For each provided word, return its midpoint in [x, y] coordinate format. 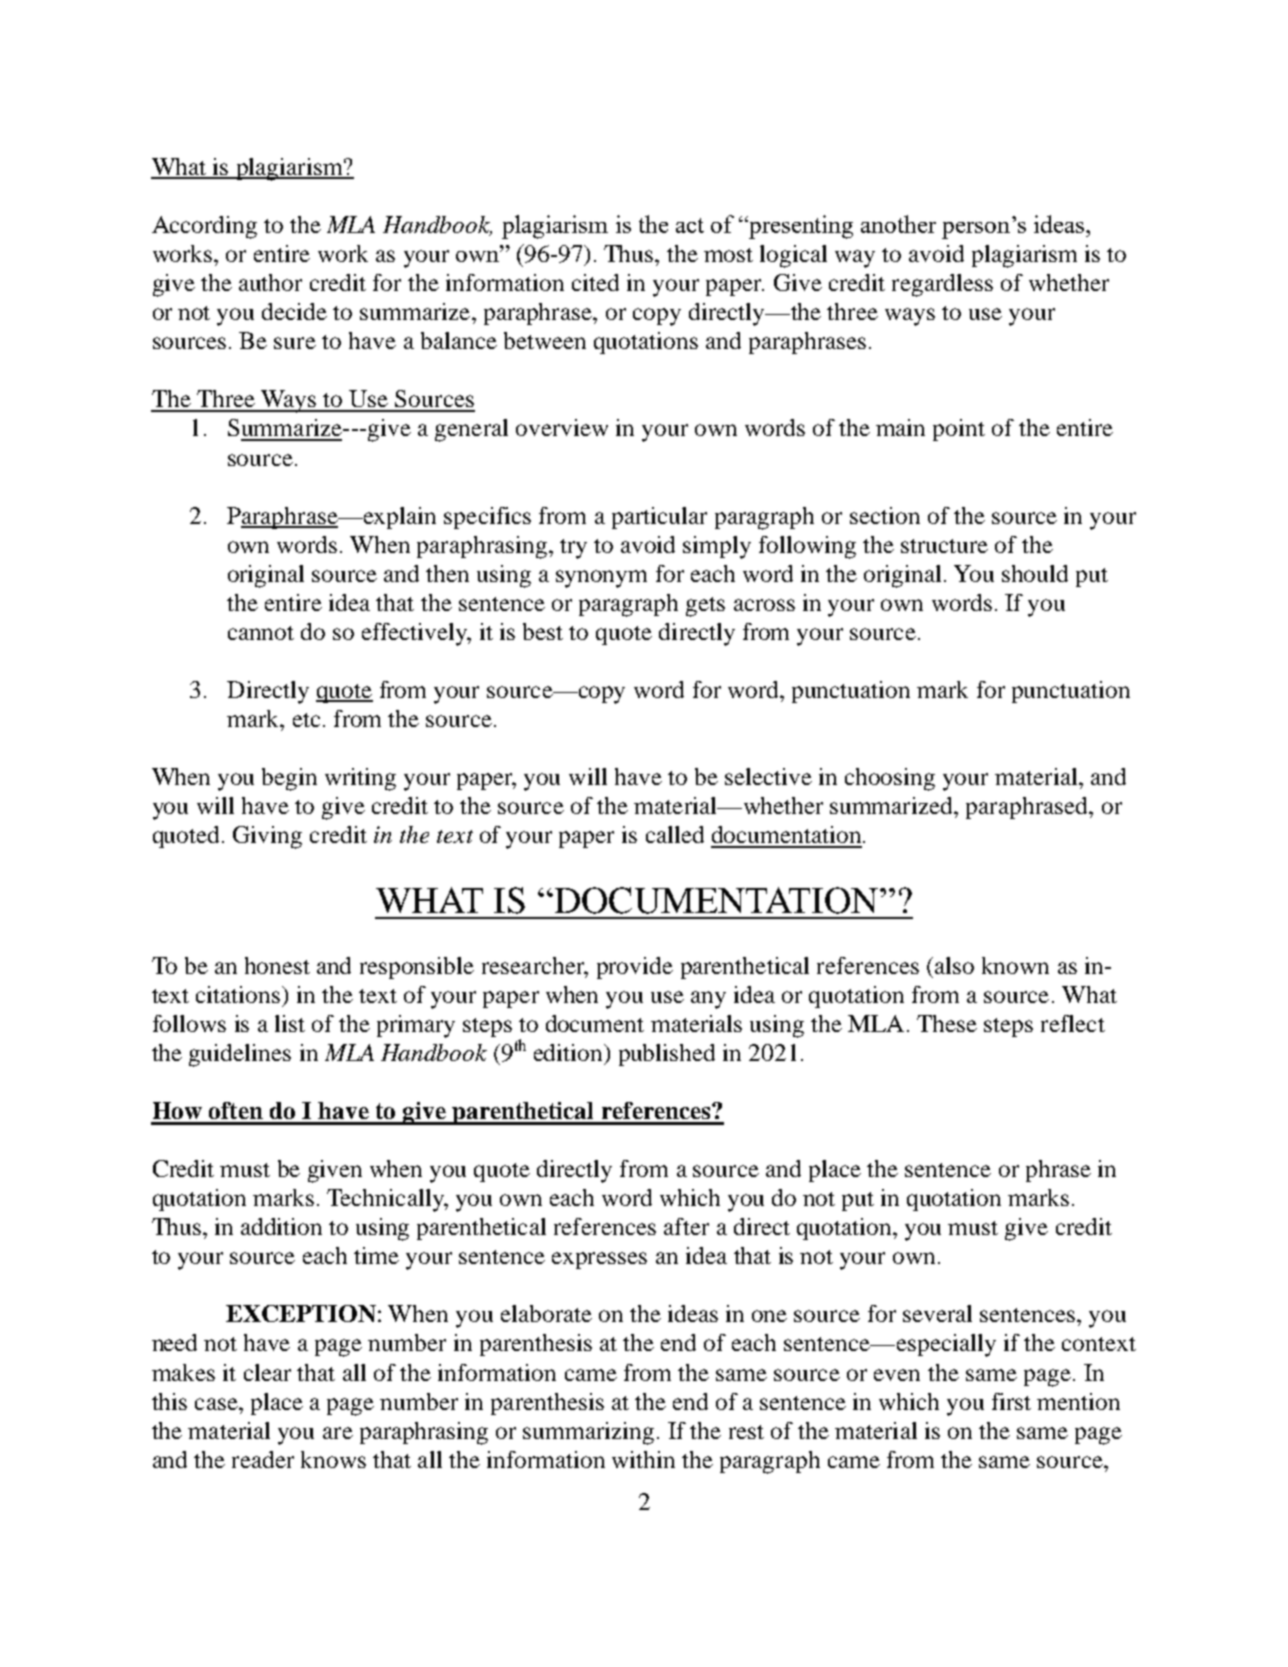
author [270, 282]
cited [595, 282]
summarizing [588, 1433]
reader [263, 1459]
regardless [942, 285]
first [1011, 1401]
